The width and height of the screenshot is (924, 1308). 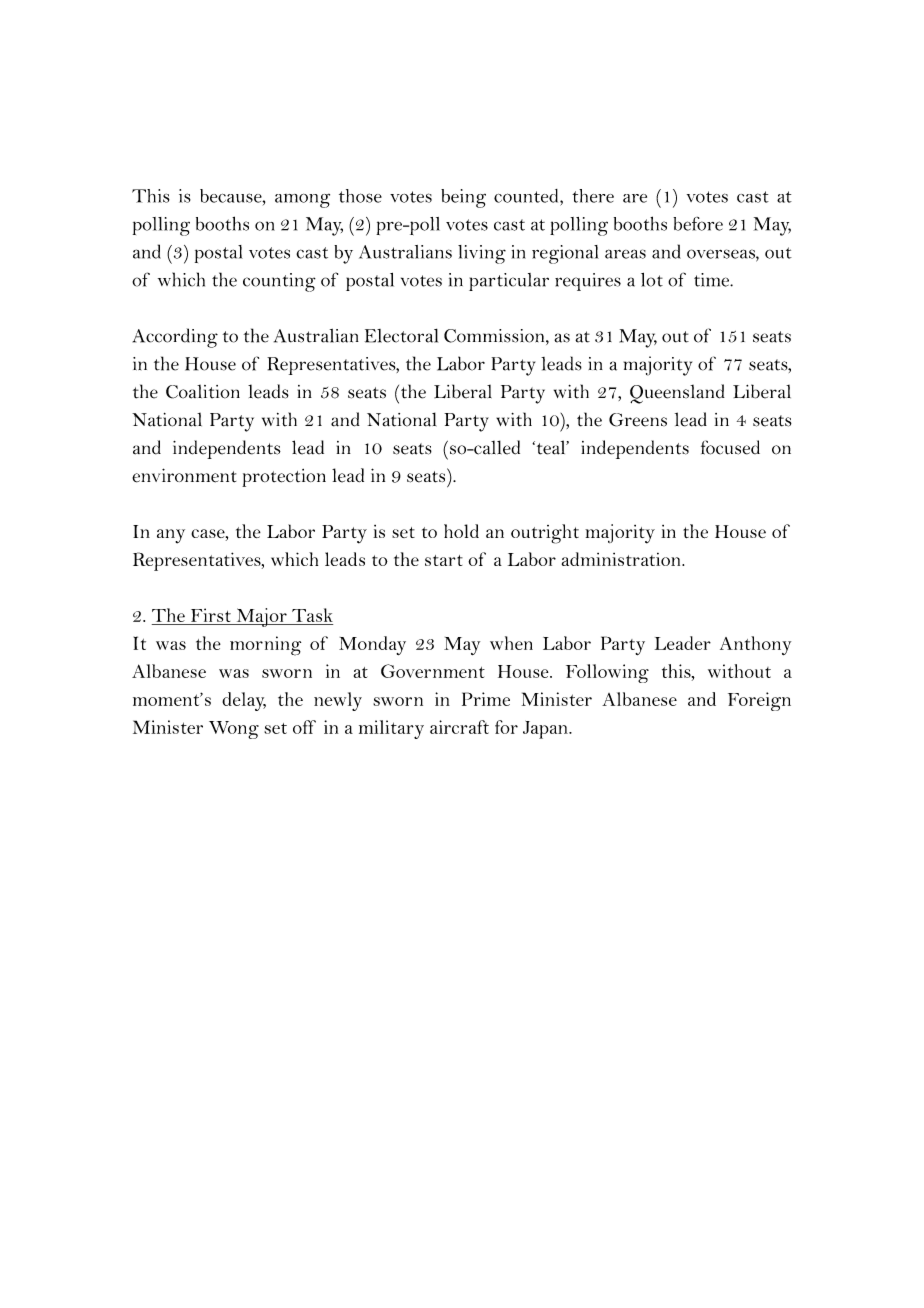 I want to click on delay, so click(x=244, y=701).
